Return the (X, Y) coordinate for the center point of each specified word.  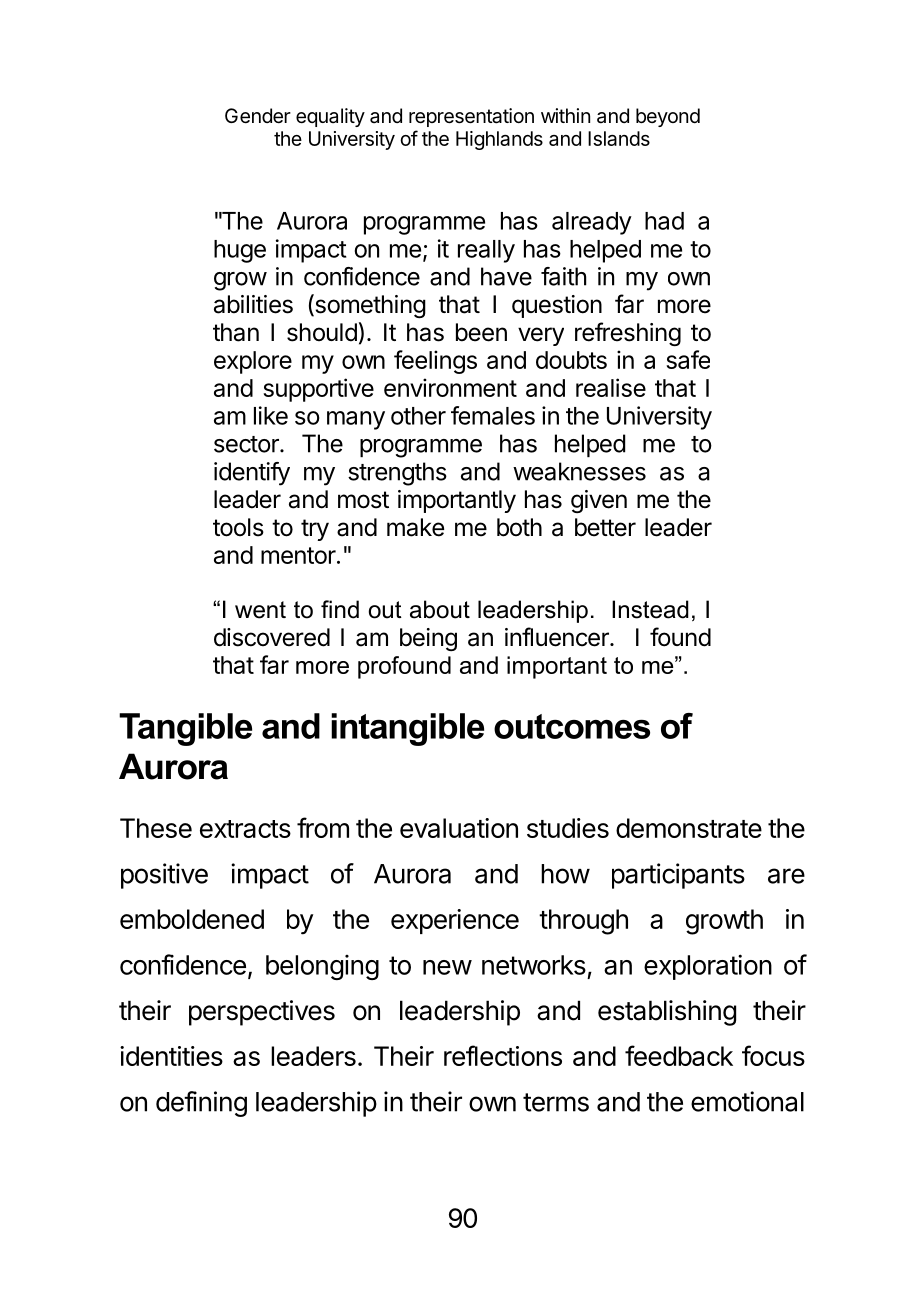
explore (253, 362)
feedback (679, 1055)
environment (450, 387)
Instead (650, 609)
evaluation (459, 828)
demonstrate (689, 828)
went (260, 610)
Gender (258, 116)
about (440, 609)
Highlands (499, 140)
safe (688, 359)
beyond (668, 117)
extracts (245, 829)
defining (201, 1104)
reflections (503, 1055)
